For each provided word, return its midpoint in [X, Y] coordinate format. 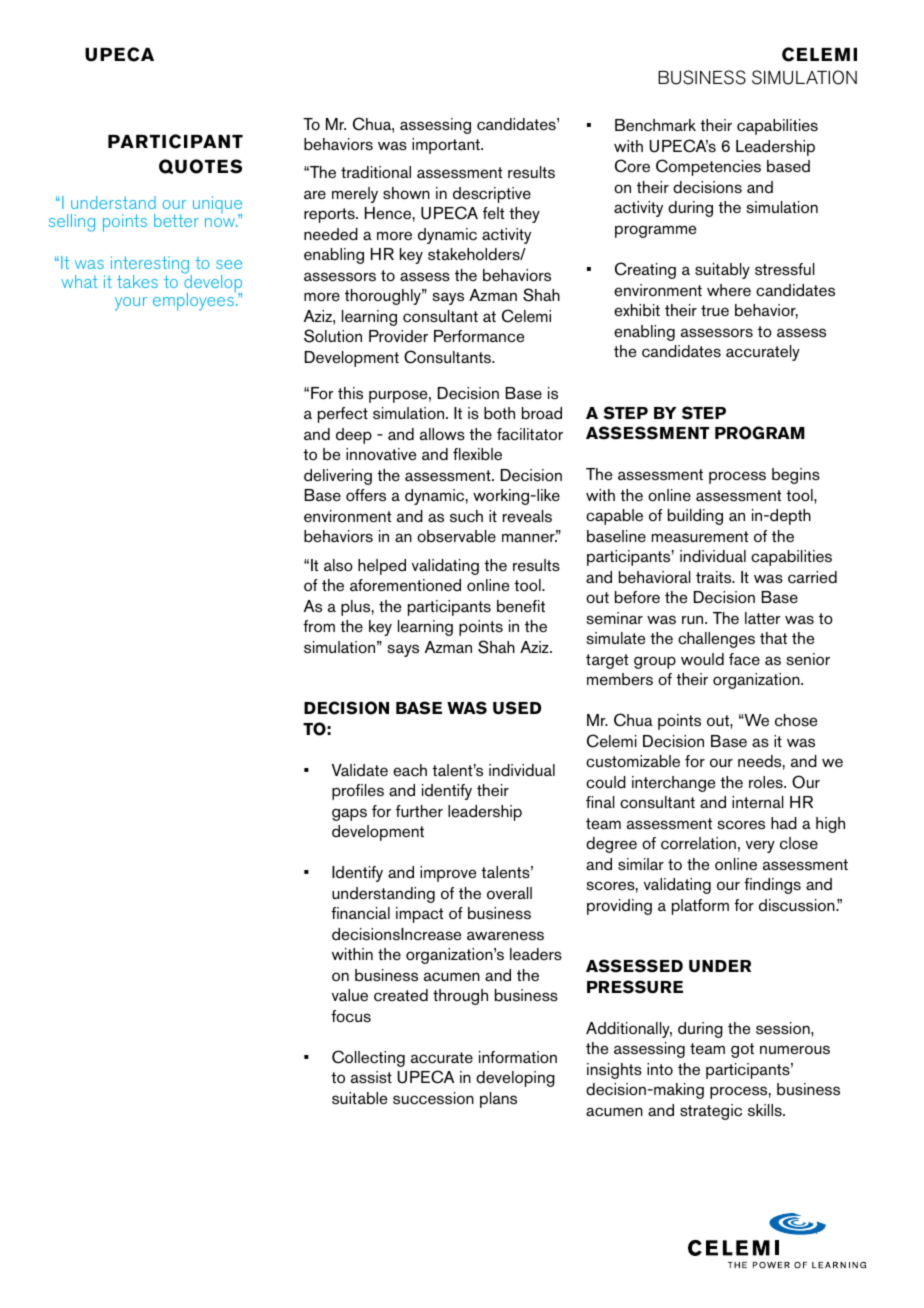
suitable [359, 1098]
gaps [349, 814]
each [410, 770]
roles [767, 782]
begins [796, 476]
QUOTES [200, 166]
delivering [338, 477]
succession [433, 1098]
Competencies [708, 167]
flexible [477, 454]
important [447, 146]
